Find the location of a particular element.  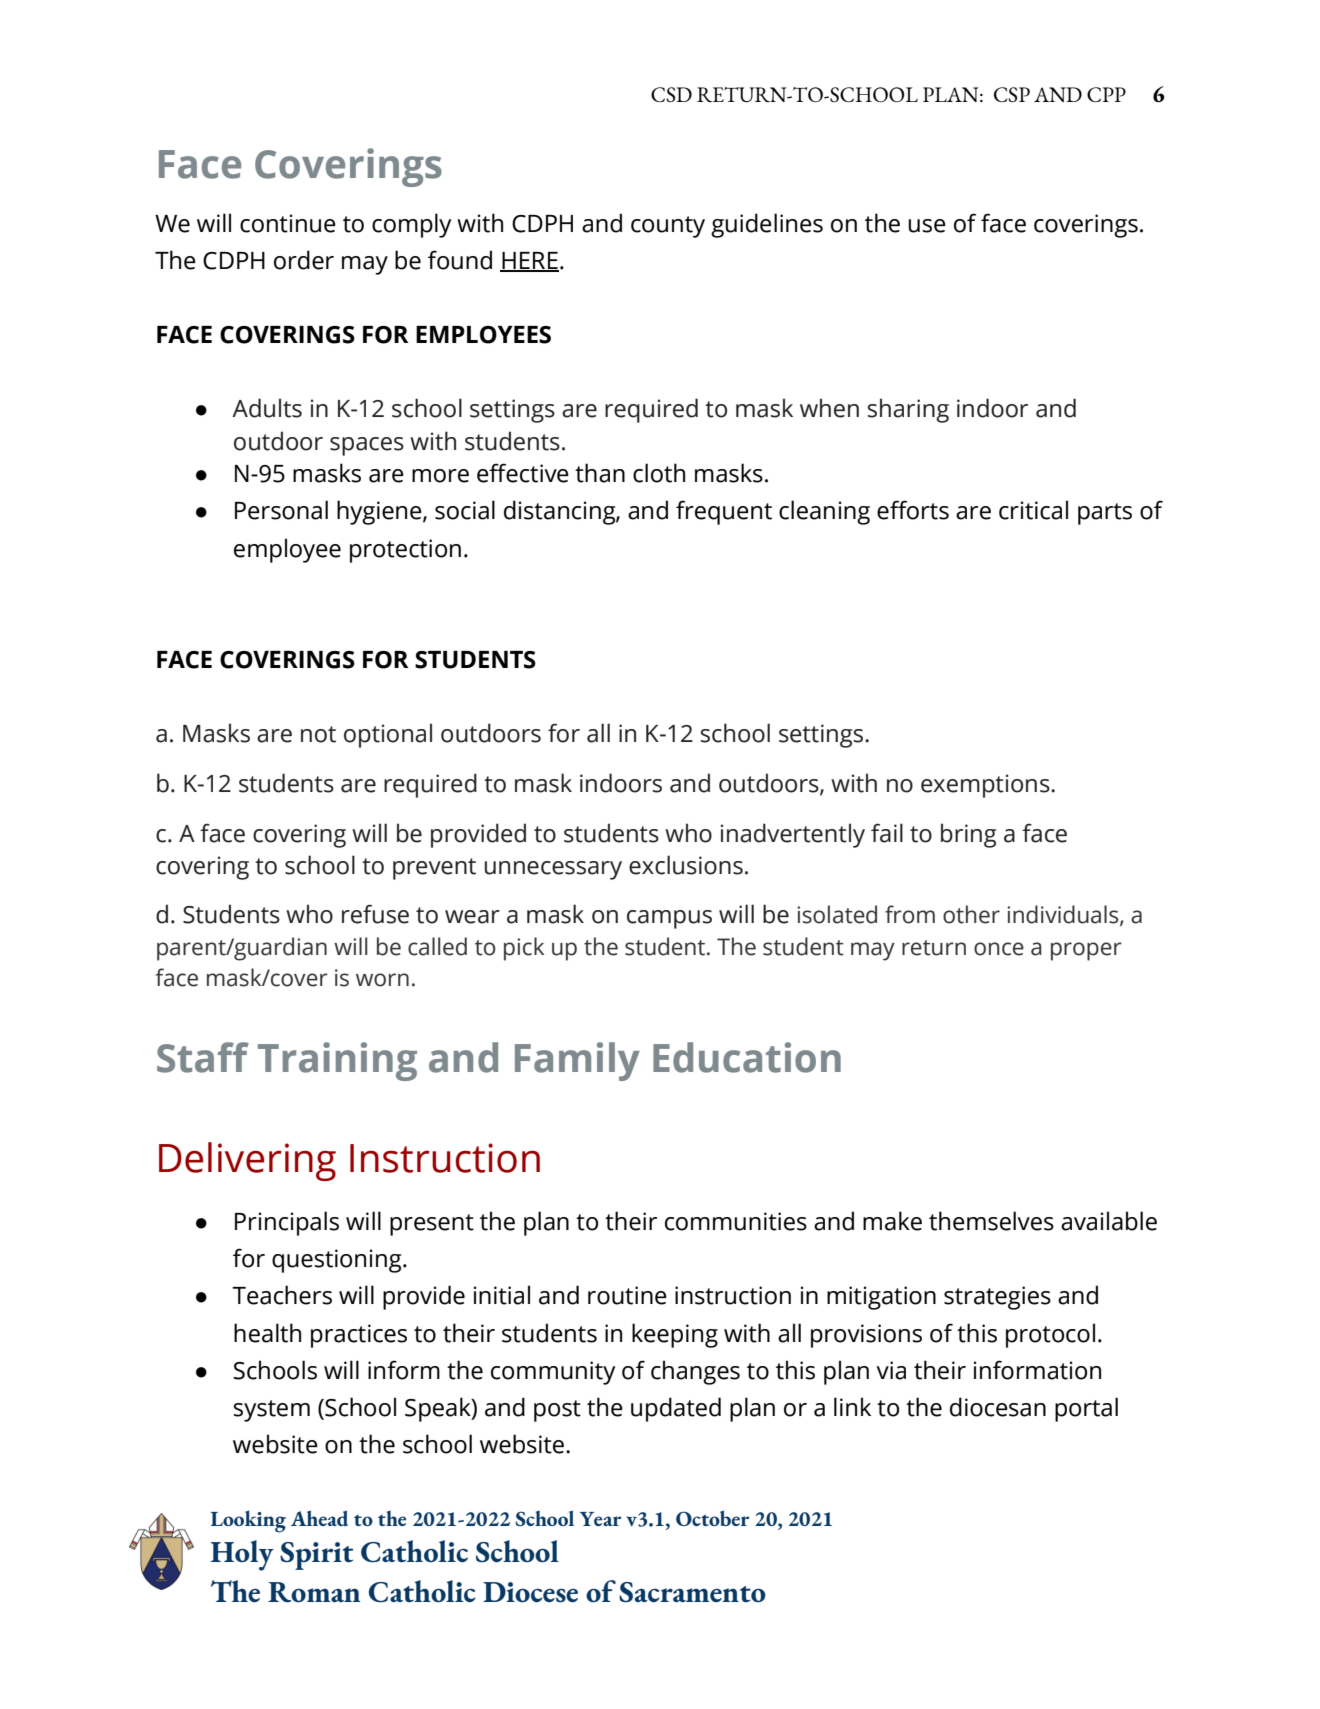

CSP is located at coordinates (1012, 94).
